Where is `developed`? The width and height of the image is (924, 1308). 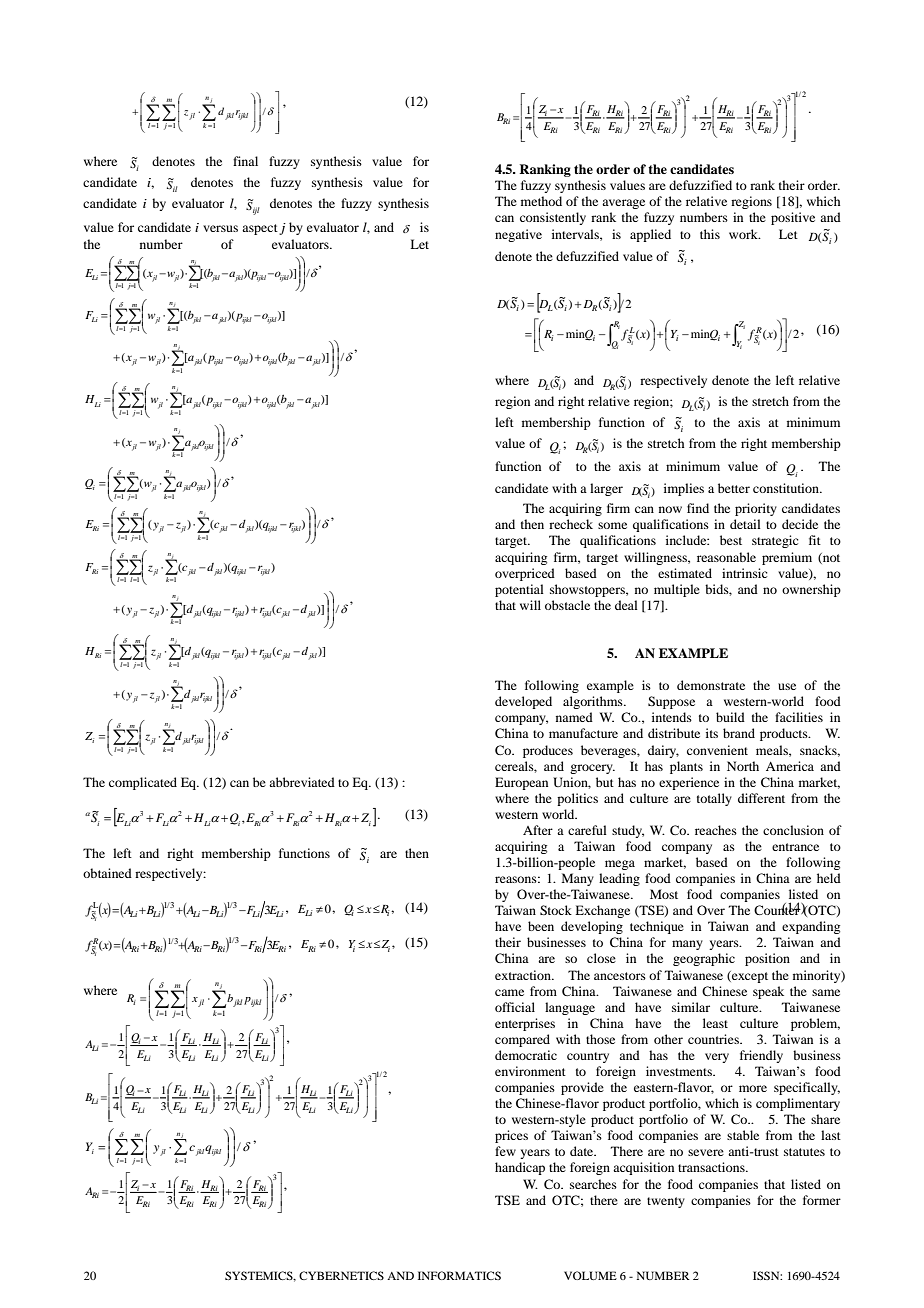
developed is located at coordinates (523, 702).
